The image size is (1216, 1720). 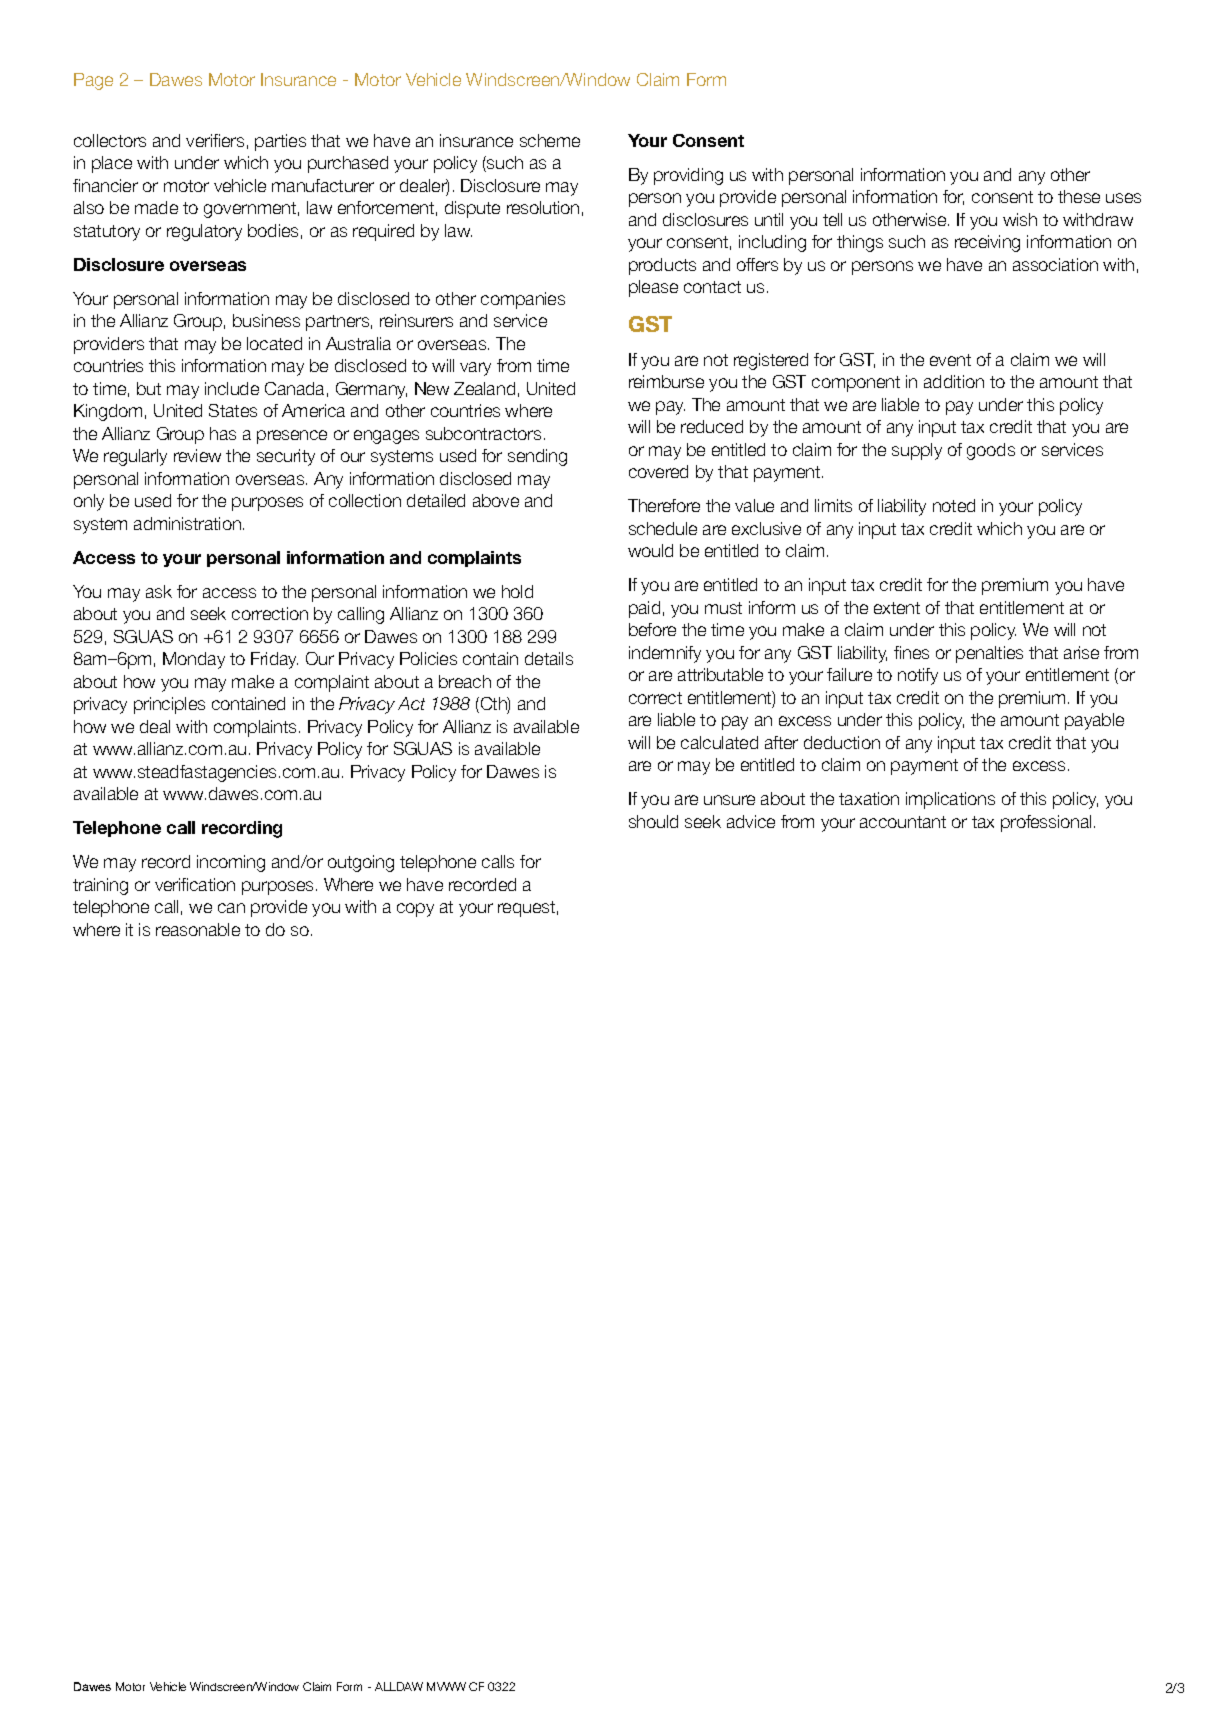 I want to click on these, so click(x=1079, y=196).
